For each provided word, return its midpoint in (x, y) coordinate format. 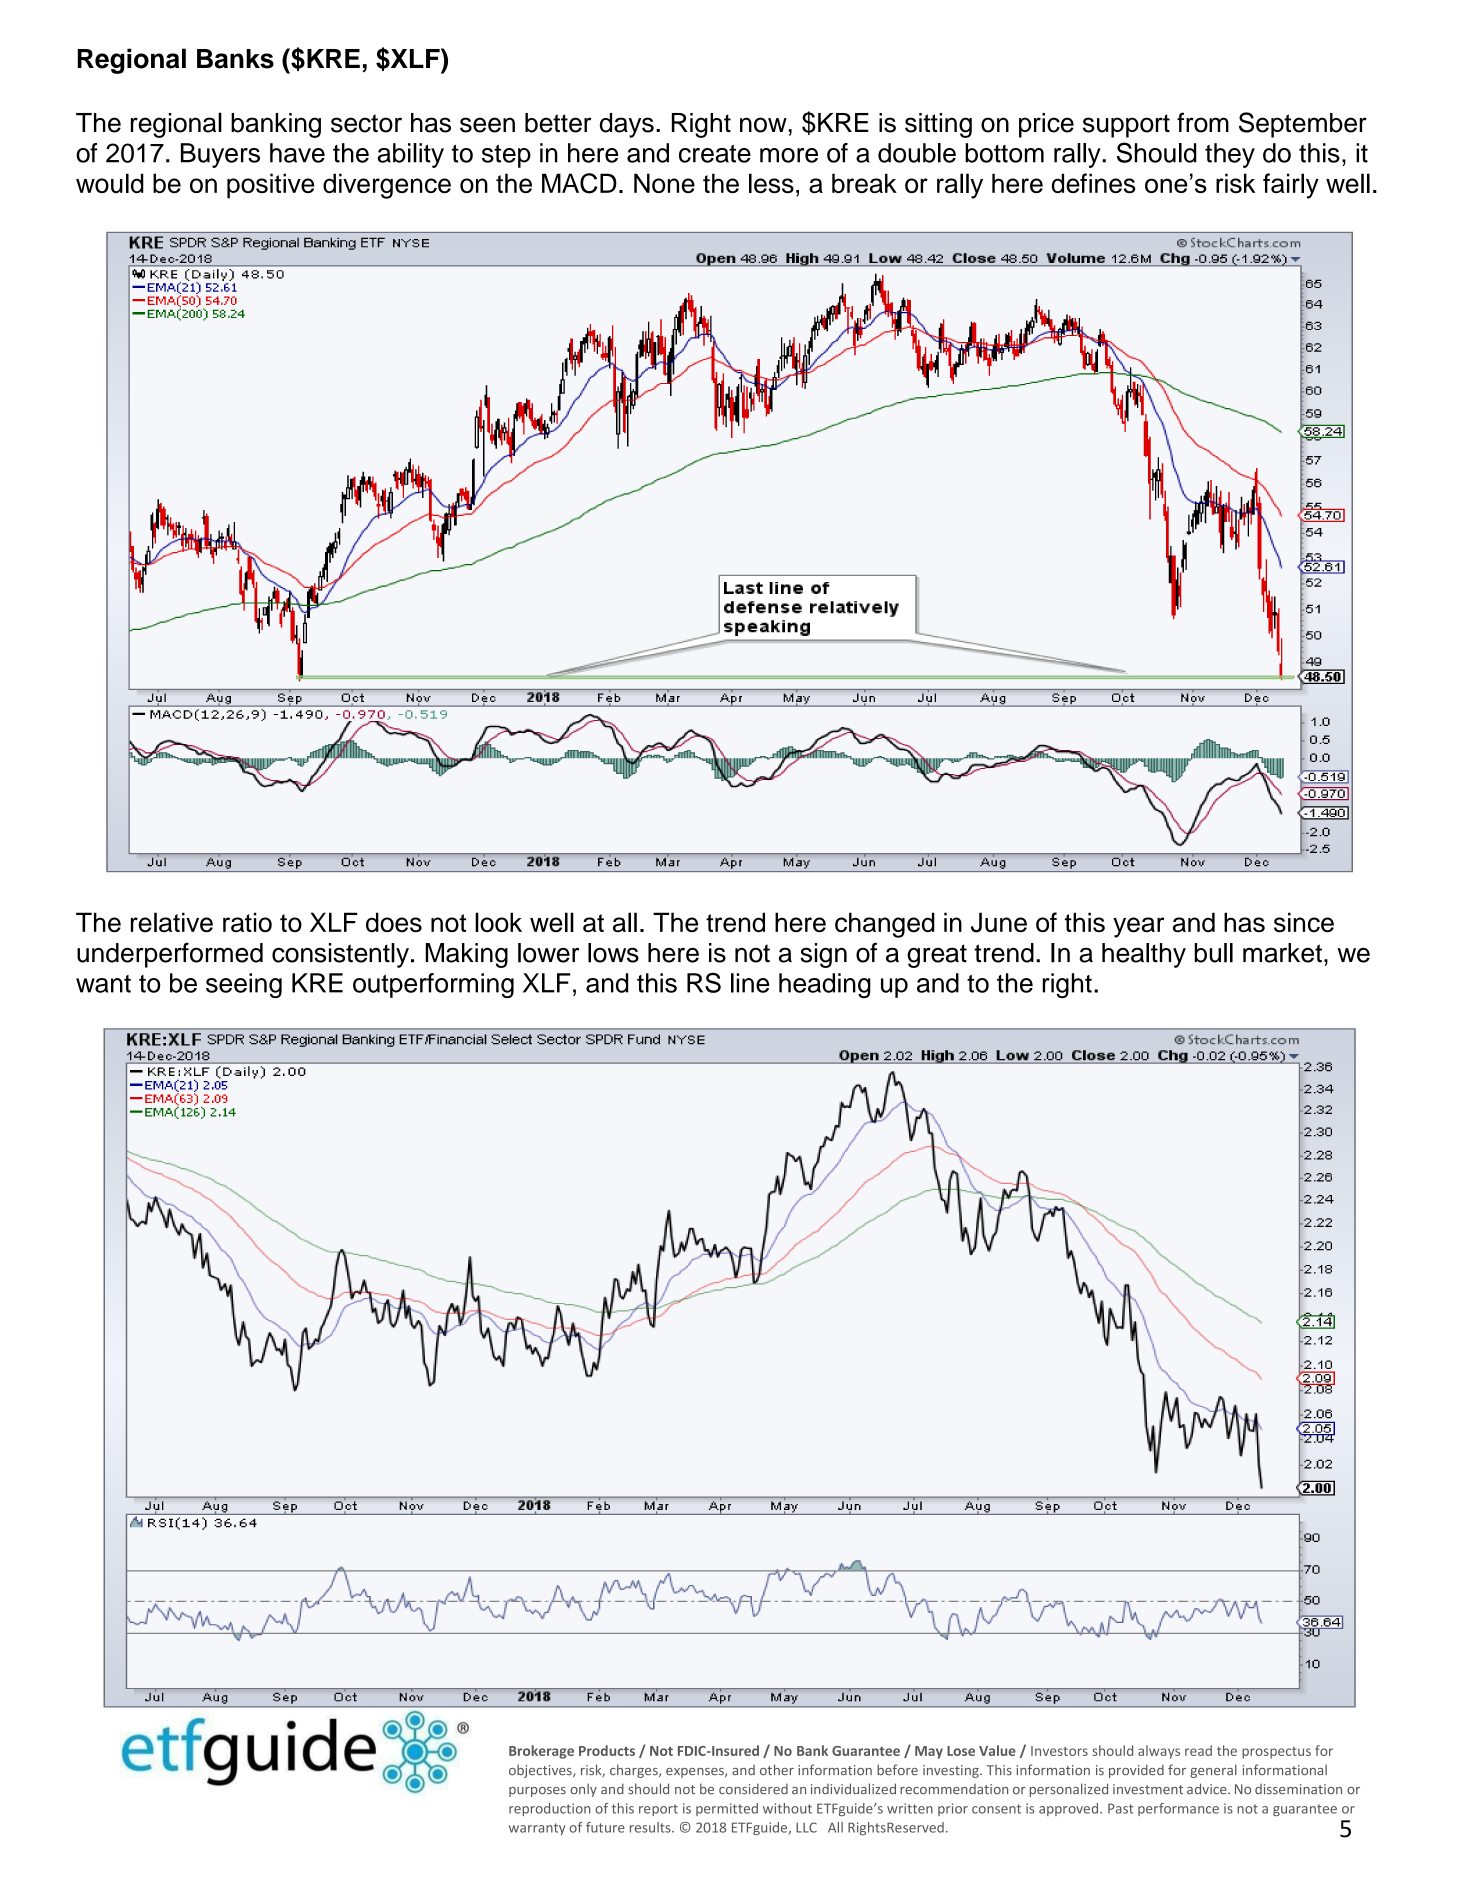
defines (1093, 183)
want (103, 984)
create (715, 153)
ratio (247, 922)
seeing (244, 985)
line (750, 983)
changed (885, 925)
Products (607, 1750)
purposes (537, 1792)
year (1139, 927)
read (1198, 1750)
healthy (1144, 955)
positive (271, 186)
